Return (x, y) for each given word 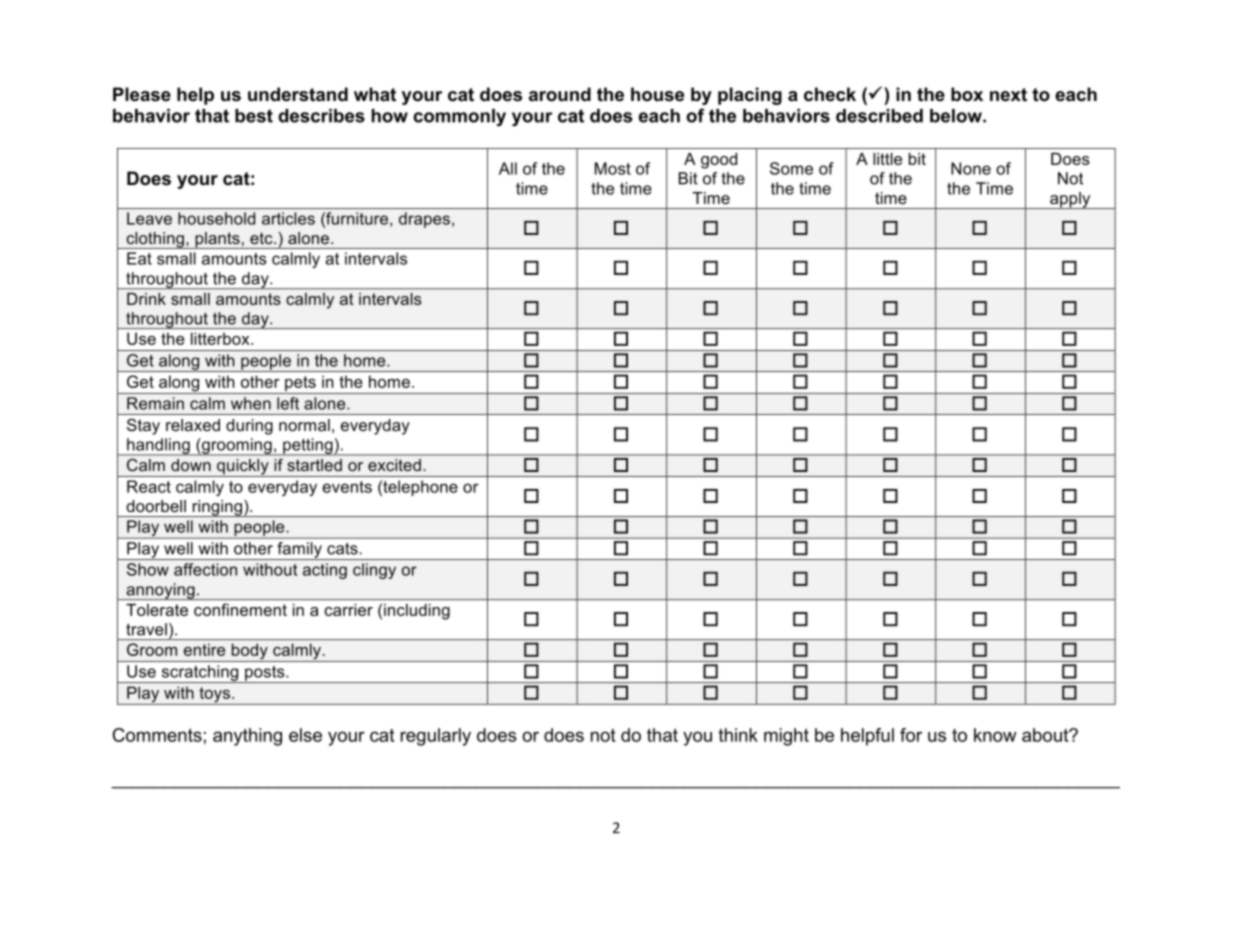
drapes (424, 220)
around (560, 94)
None (971, 168)
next (1008, 95)
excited (394, 465)
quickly (243, 468)
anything (247, 737)
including (417, 612)
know (995, 735)
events (347, 487)
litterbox (221, 338)
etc (262, 238)
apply (1070, 200)
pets (300, 385)
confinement (240, 609)
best (254, 116)
